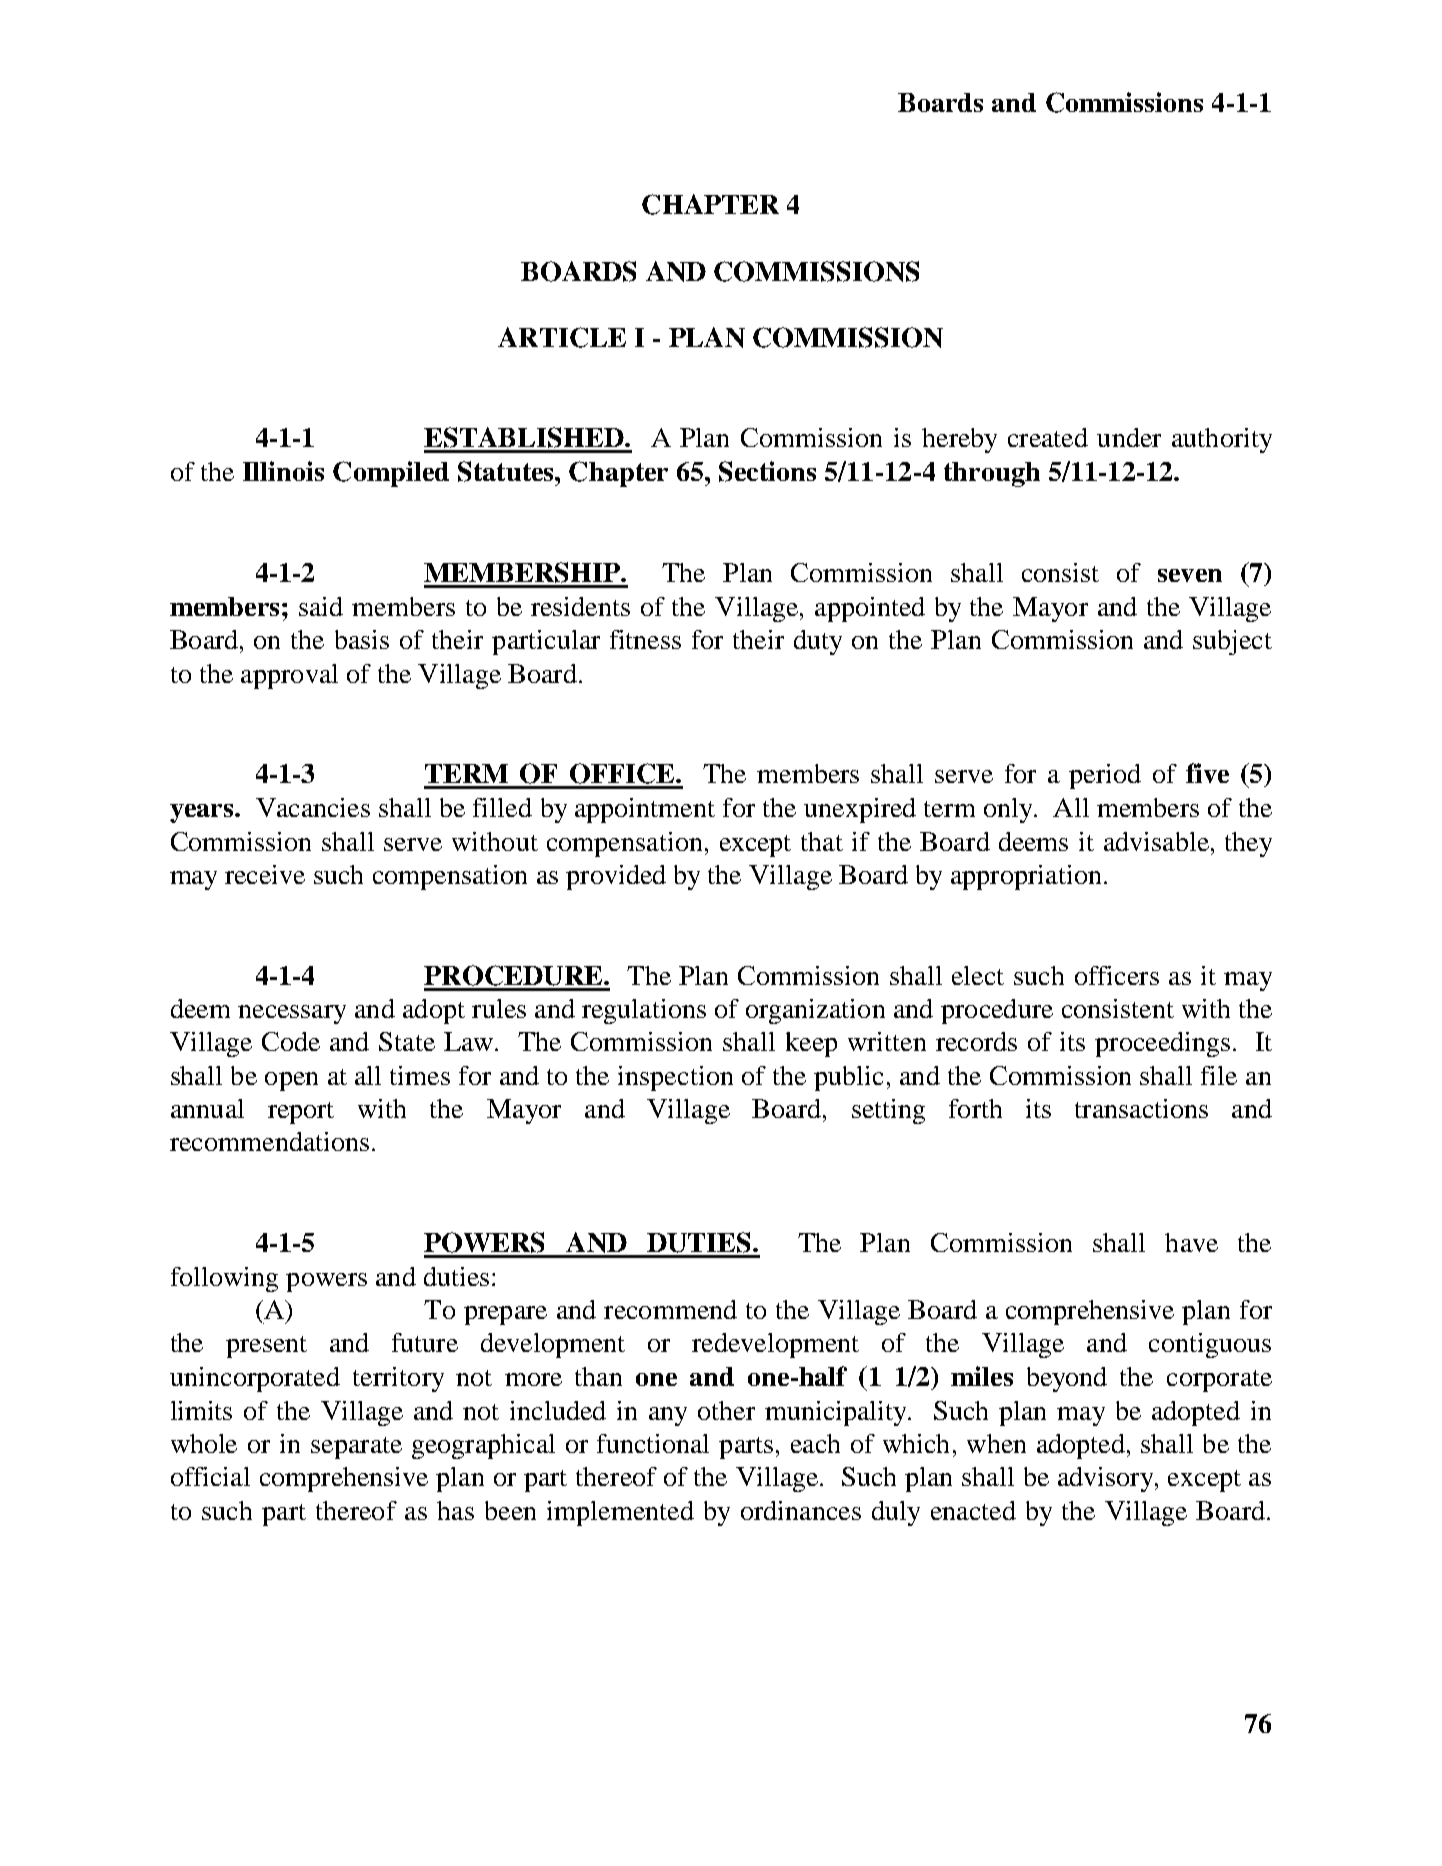 This screenshot has height=1866, width=1442. What do you see at coordinates (356, 1448) in the screenshot?
I see `separate` at bounding box center [356, 1448].
